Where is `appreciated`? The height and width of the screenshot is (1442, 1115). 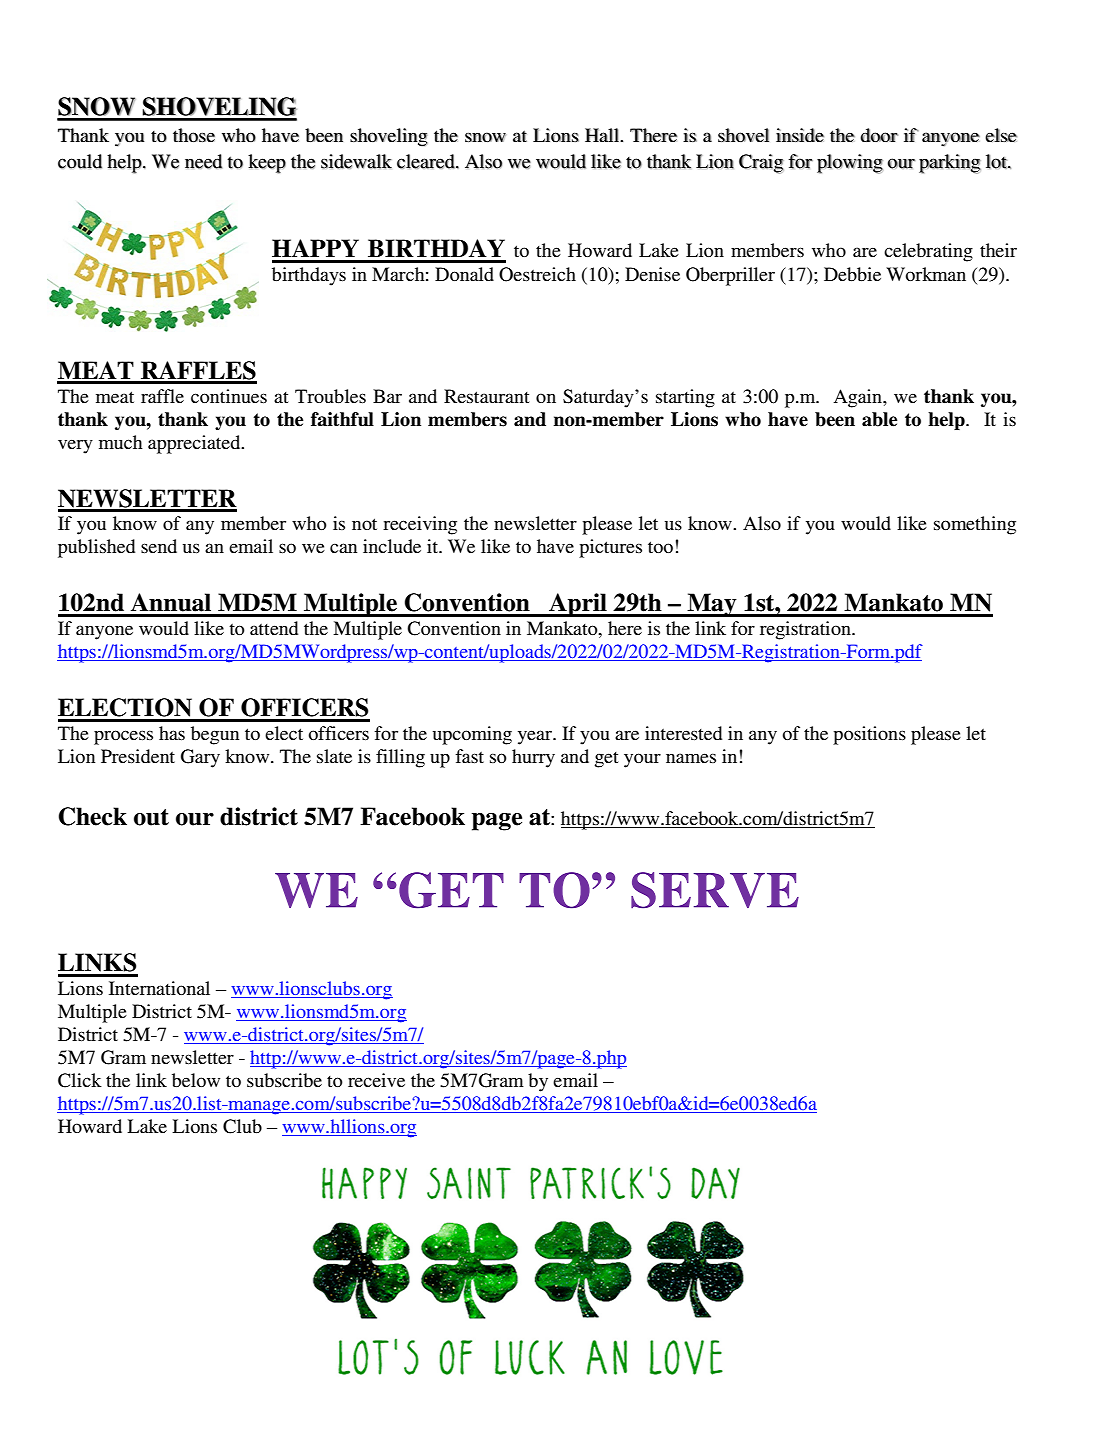
appreciated is located at coordinates (195, 444).
